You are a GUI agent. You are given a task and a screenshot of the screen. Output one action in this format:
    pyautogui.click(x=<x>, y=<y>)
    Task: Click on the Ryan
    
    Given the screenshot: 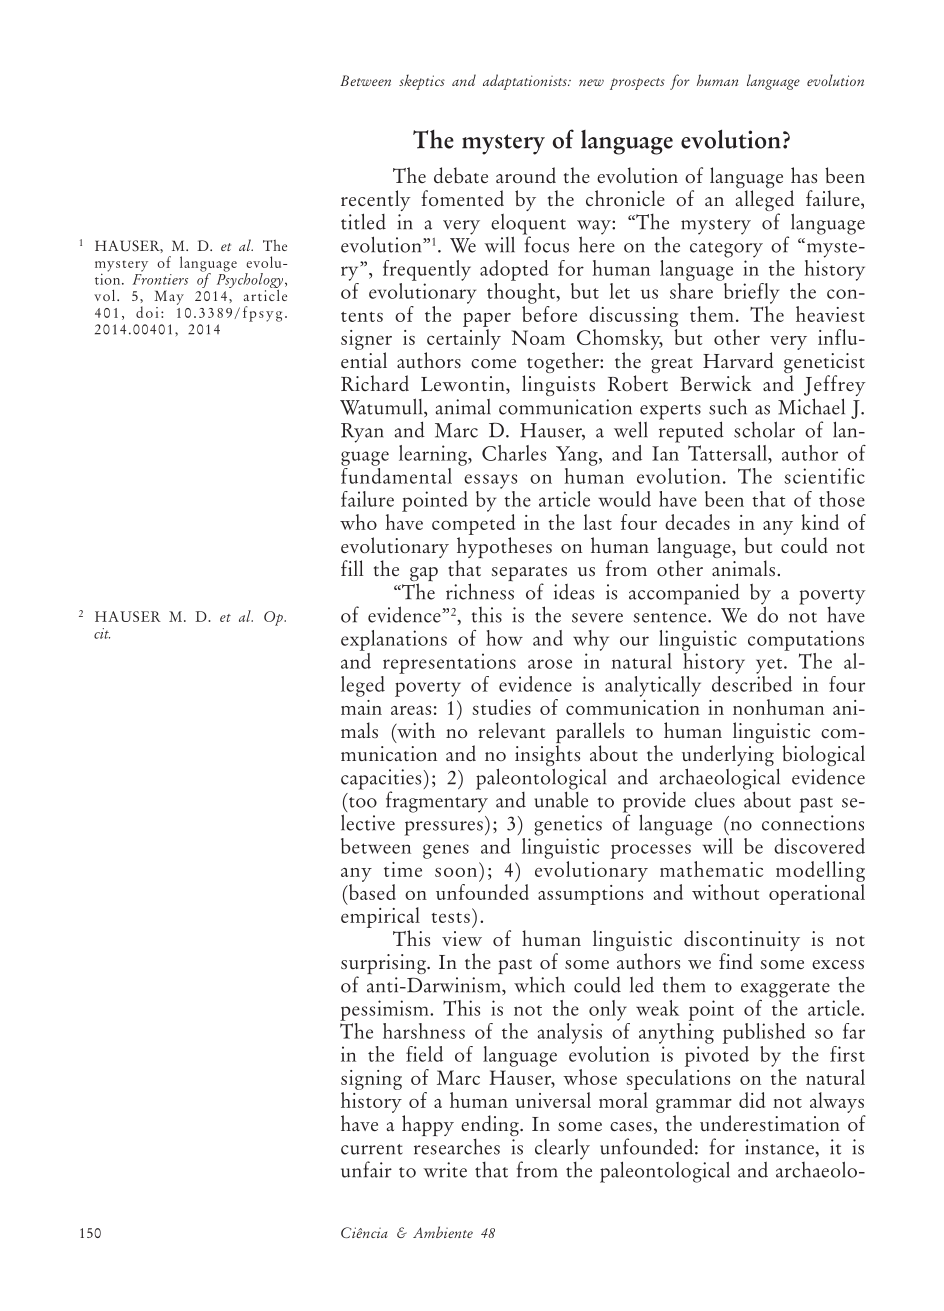 What is the action you would take?
    pyautogui.click(x=362, y=433)
